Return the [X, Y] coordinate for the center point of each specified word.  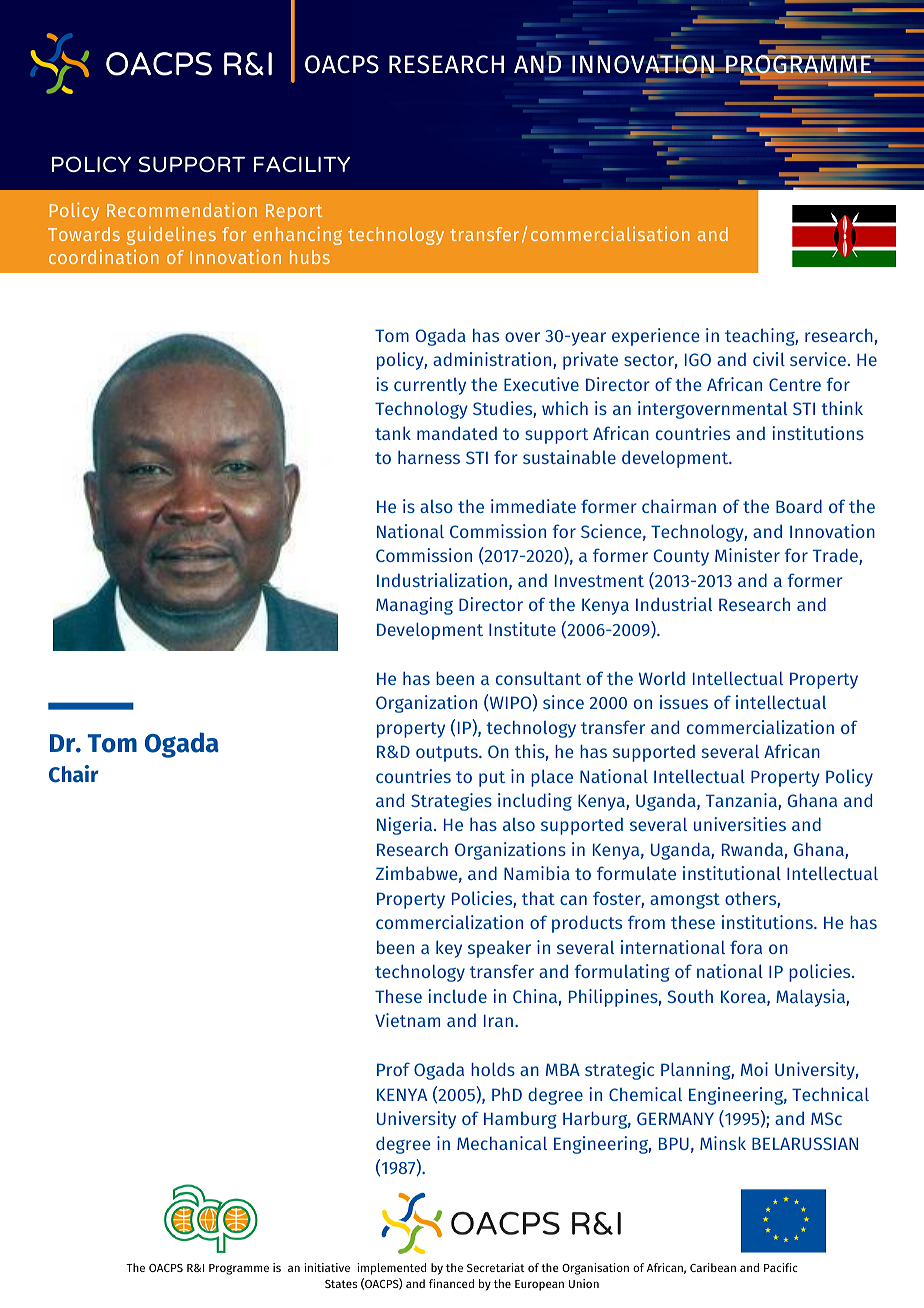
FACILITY [302, 164]
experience [655, 337]
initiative [327, 1267]
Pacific [781, 1267]
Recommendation [182, 209]
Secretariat [496, 1267]
